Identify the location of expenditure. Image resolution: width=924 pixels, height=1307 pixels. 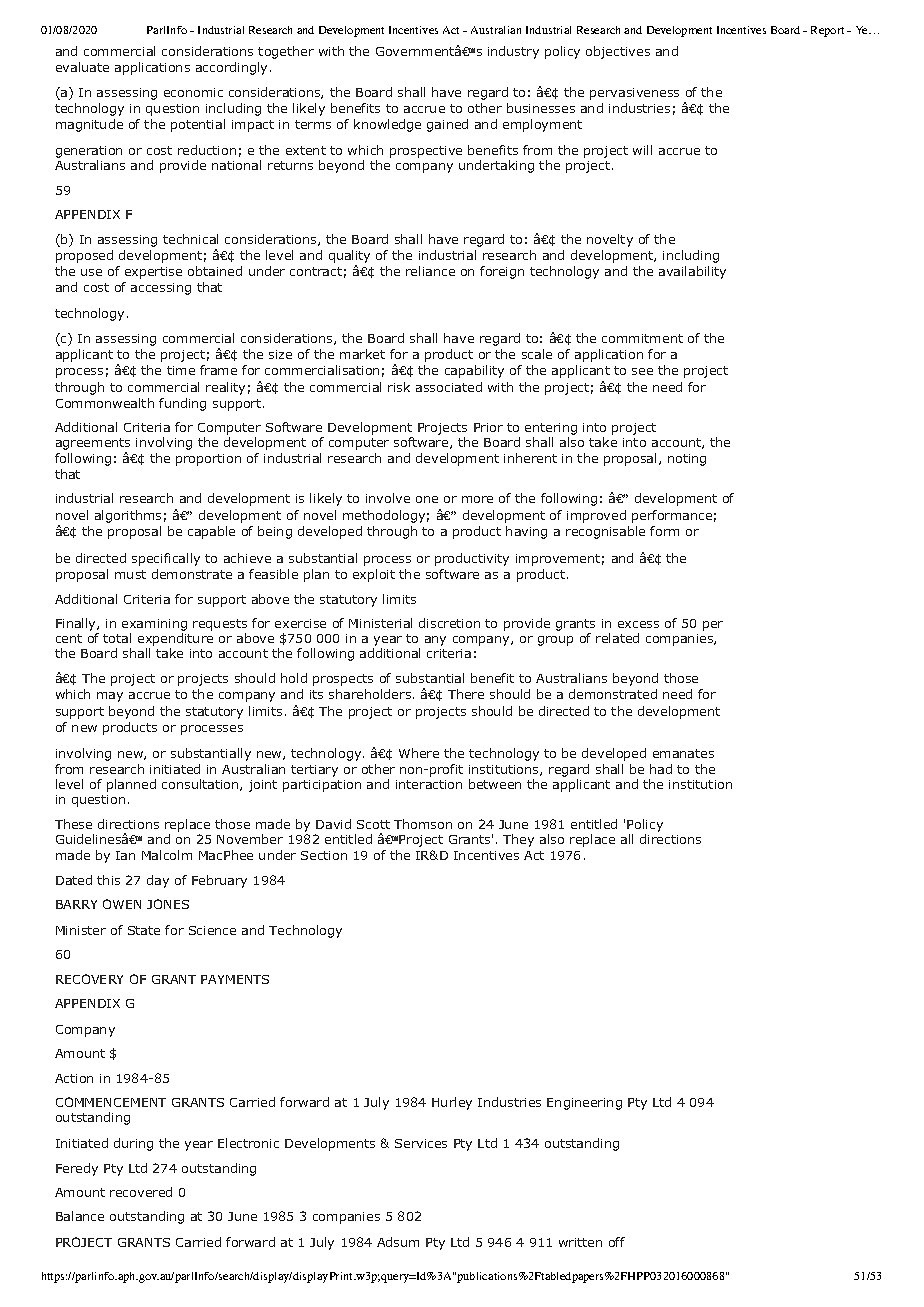
(175, 641).
